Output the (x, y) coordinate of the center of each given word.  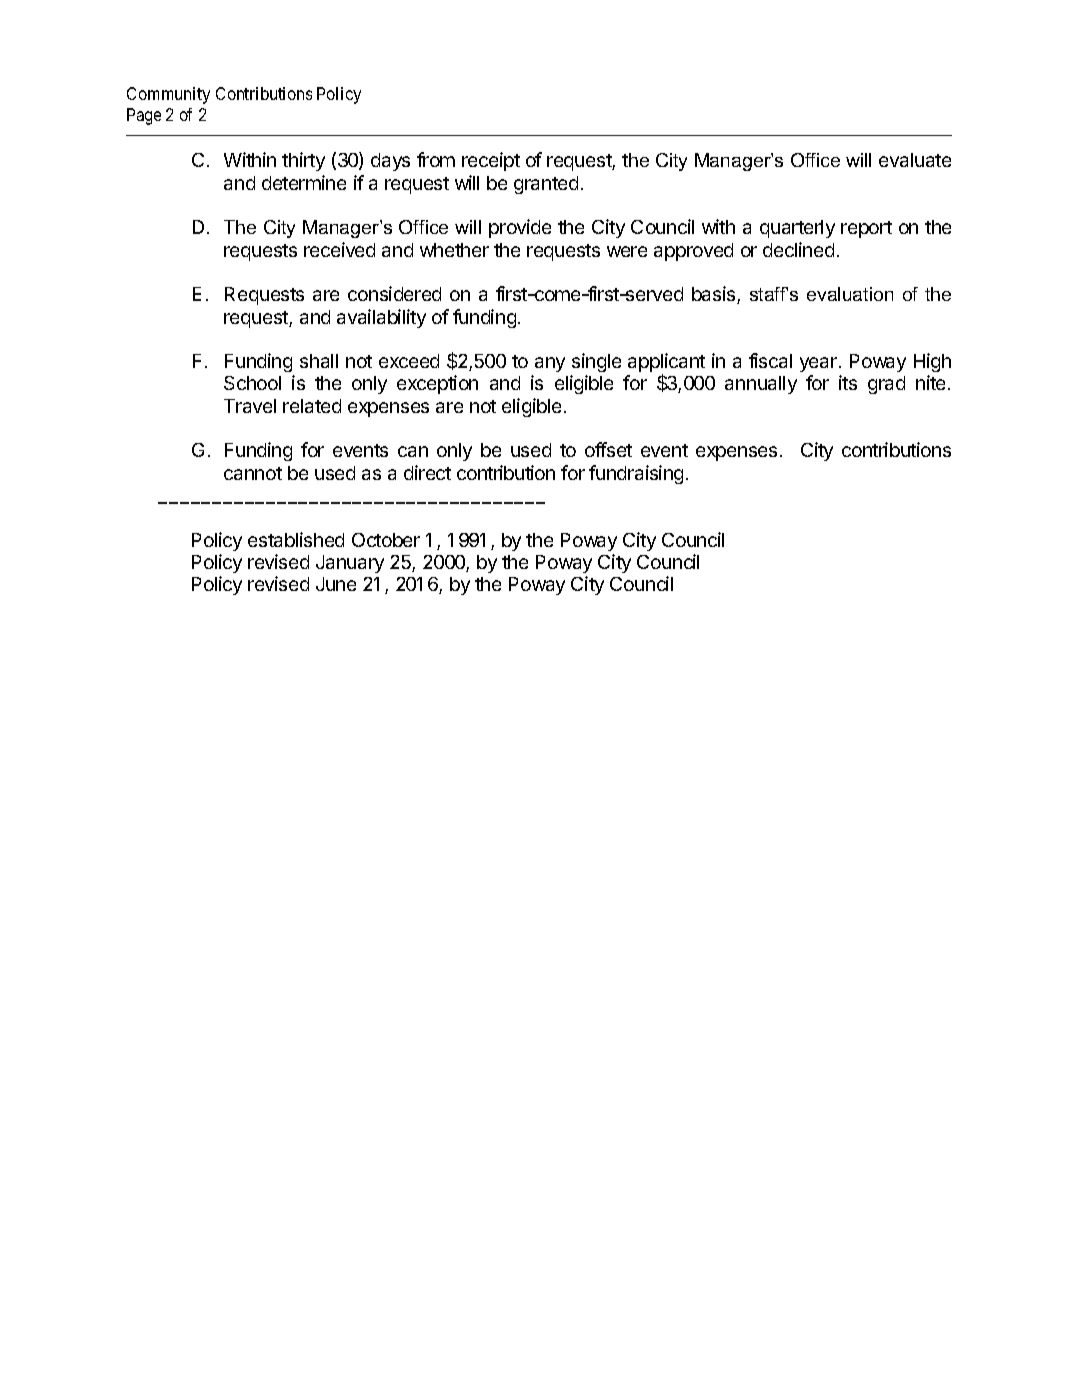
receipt (491, 161)
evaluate (915, 160)
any (550, 364)
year (818, 364)
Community (168, 95)
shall (319, 361)
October (386, 540)
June (336, 584)
